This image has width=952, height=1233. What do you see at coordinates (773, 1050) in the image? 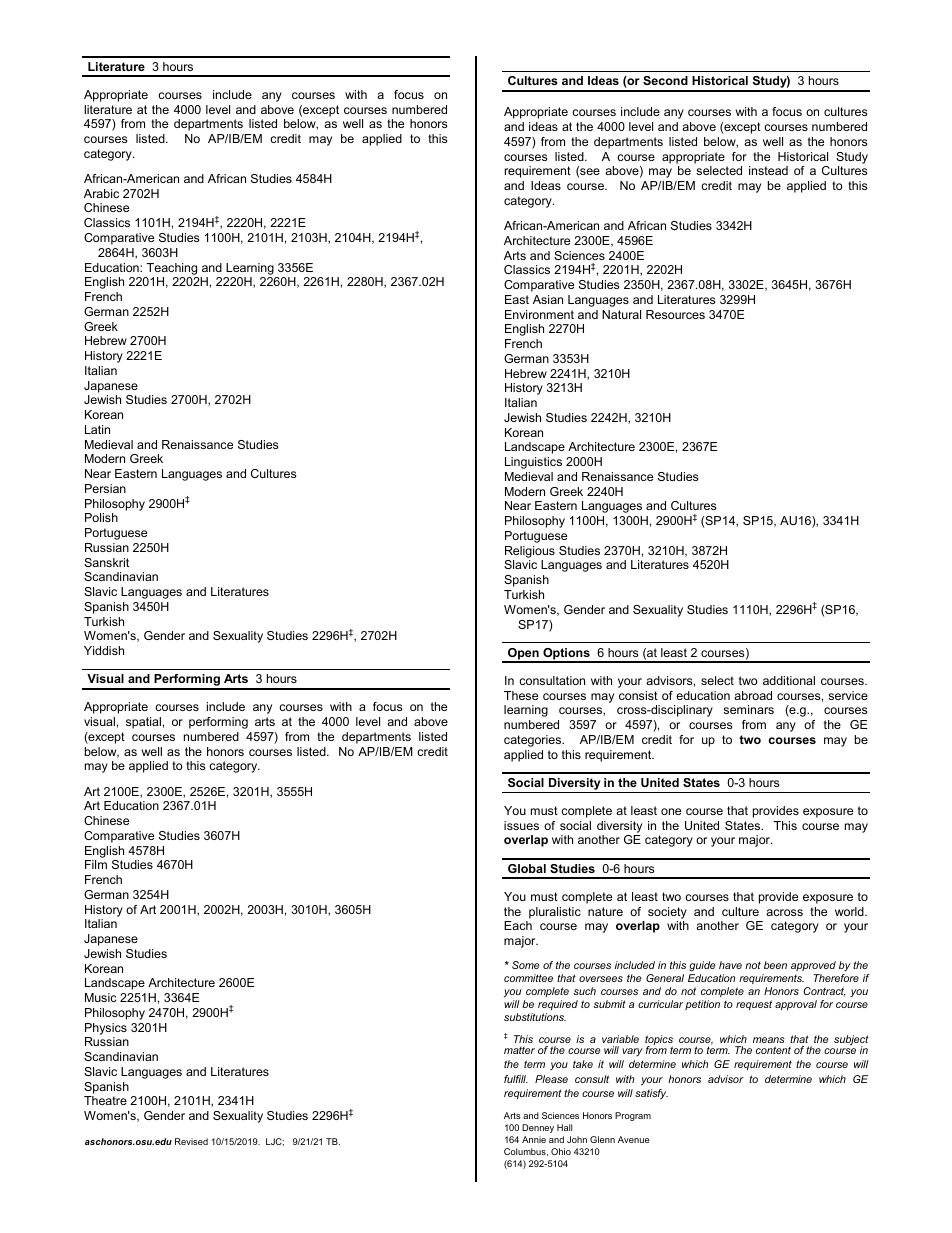
I see `content` at bounding box center [773, 1050].
